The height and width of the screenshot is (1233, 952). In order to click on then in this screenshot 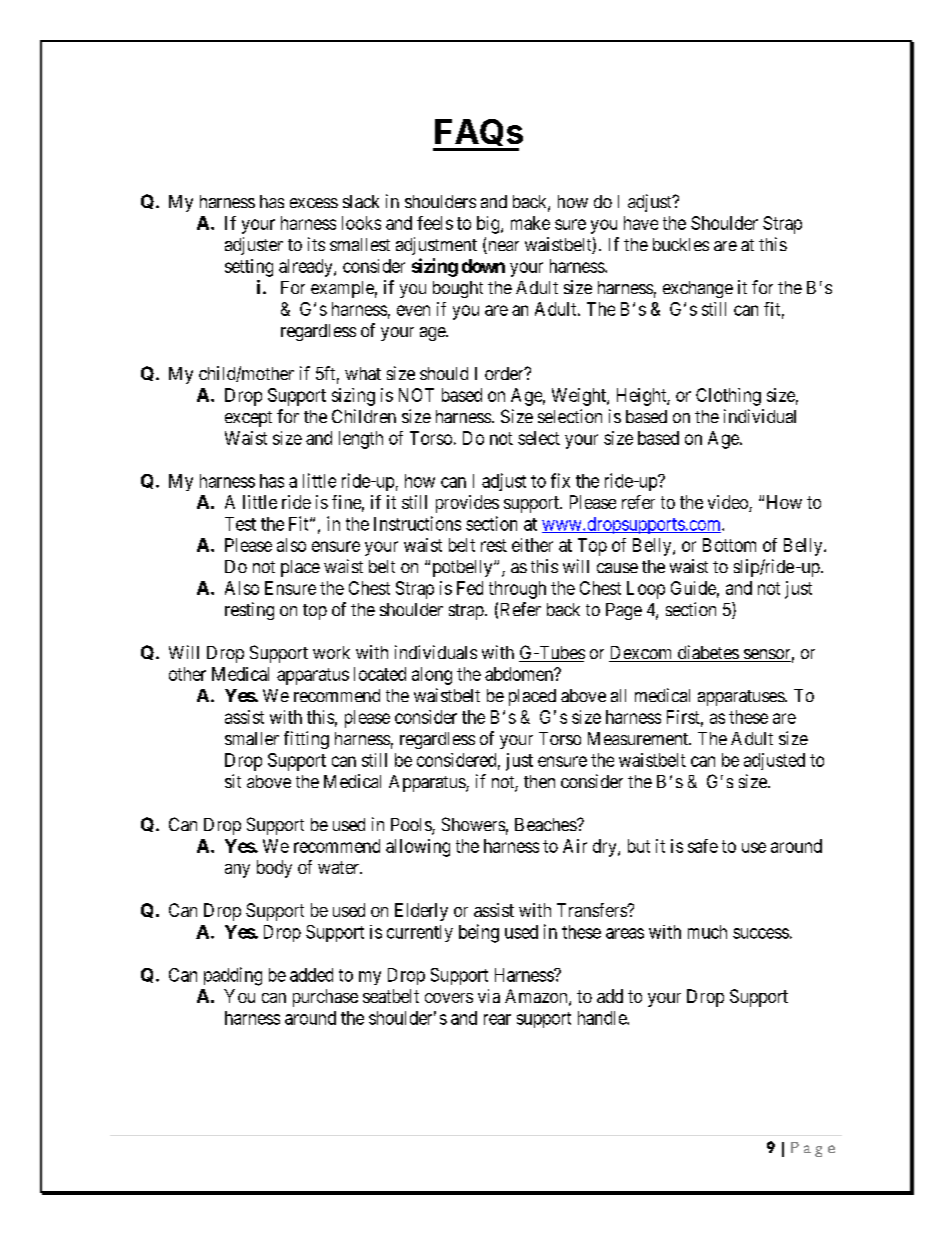, I will do `click(539, 781)`.
